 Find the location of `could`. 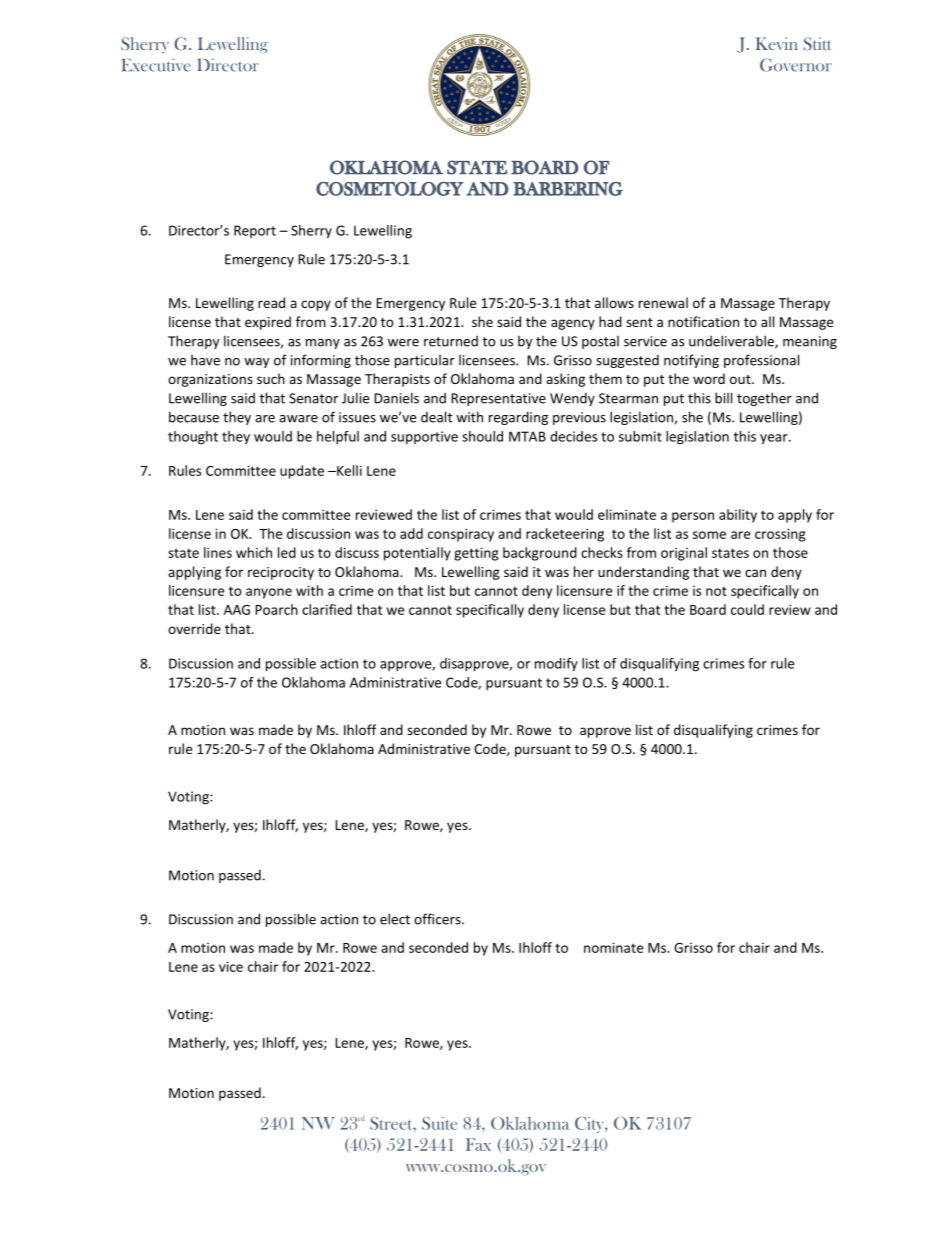

could is located at coordinates (747, 609).
